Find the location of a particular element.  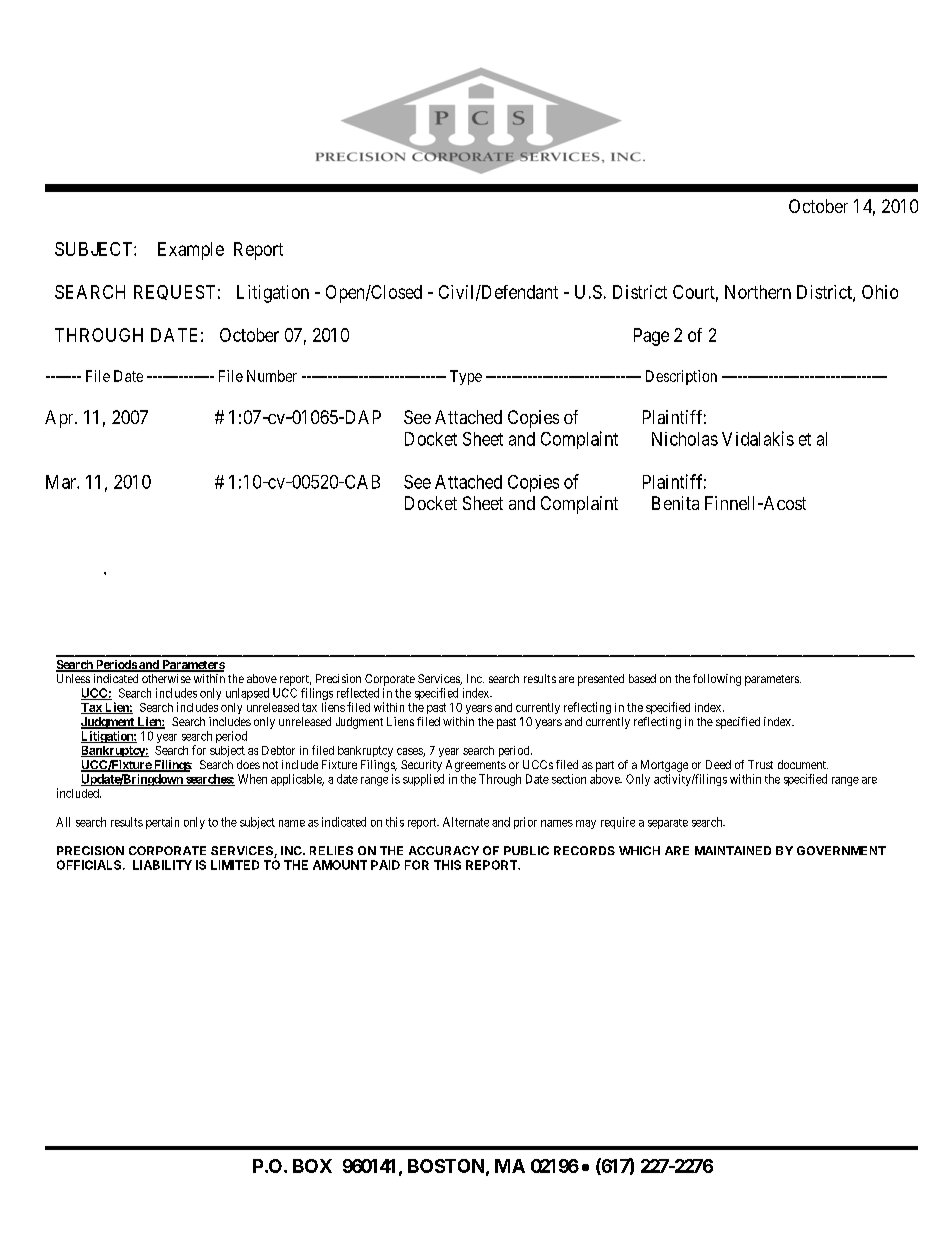

Mar is located at coordinates (62, 482).
